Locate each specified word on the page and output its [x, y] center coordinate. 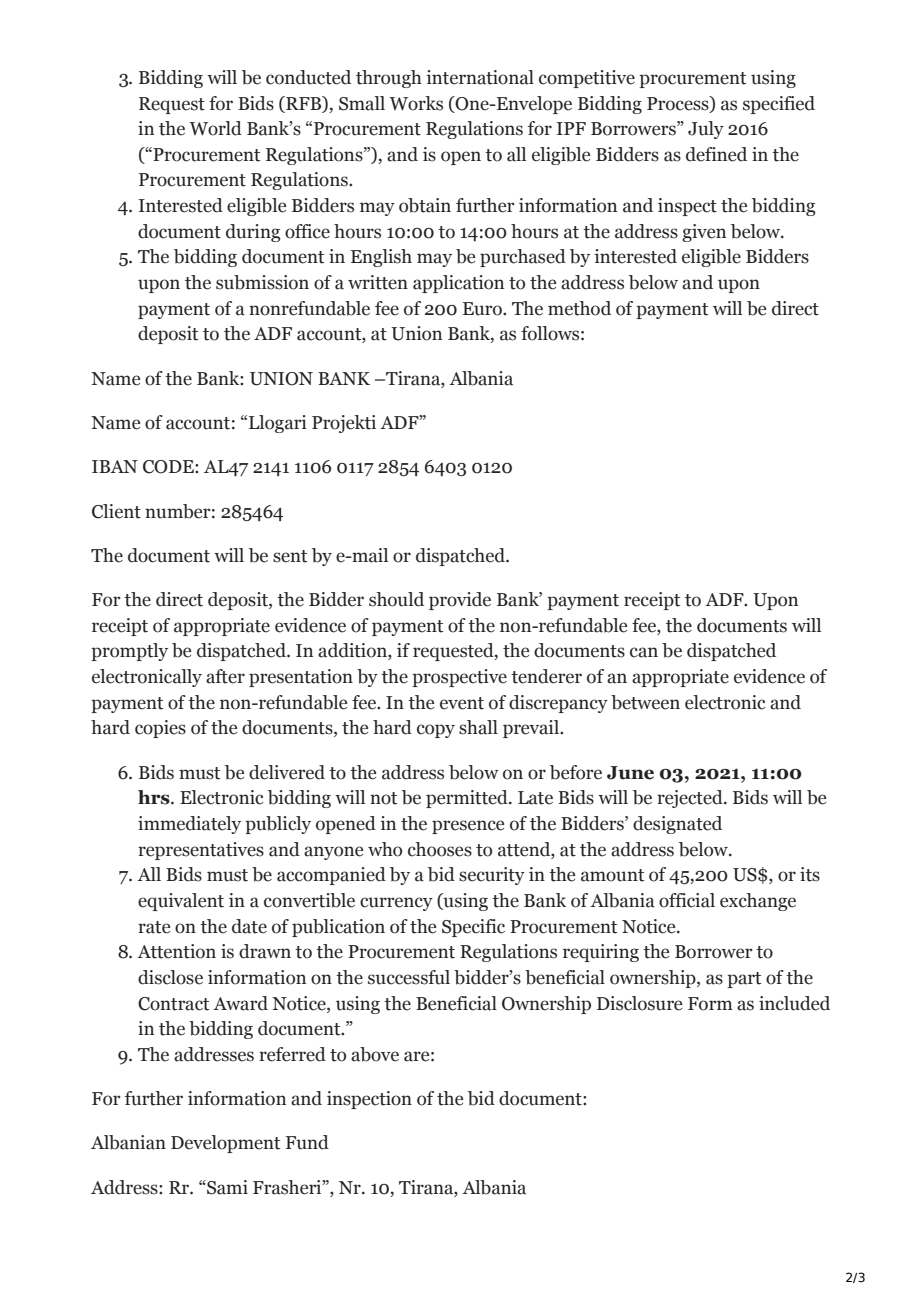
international [480, 77]
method [579, 308]
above [375, 1054]
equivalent [181, 902]
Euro [483, 309]
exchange [758, 902]
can [644, 652]
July [706, 130]
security [492, 876]
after [225, 676]
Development [225, 1144]
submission [262, 282]
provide [460, 601]
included [794, 1003]
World [215, 128]
